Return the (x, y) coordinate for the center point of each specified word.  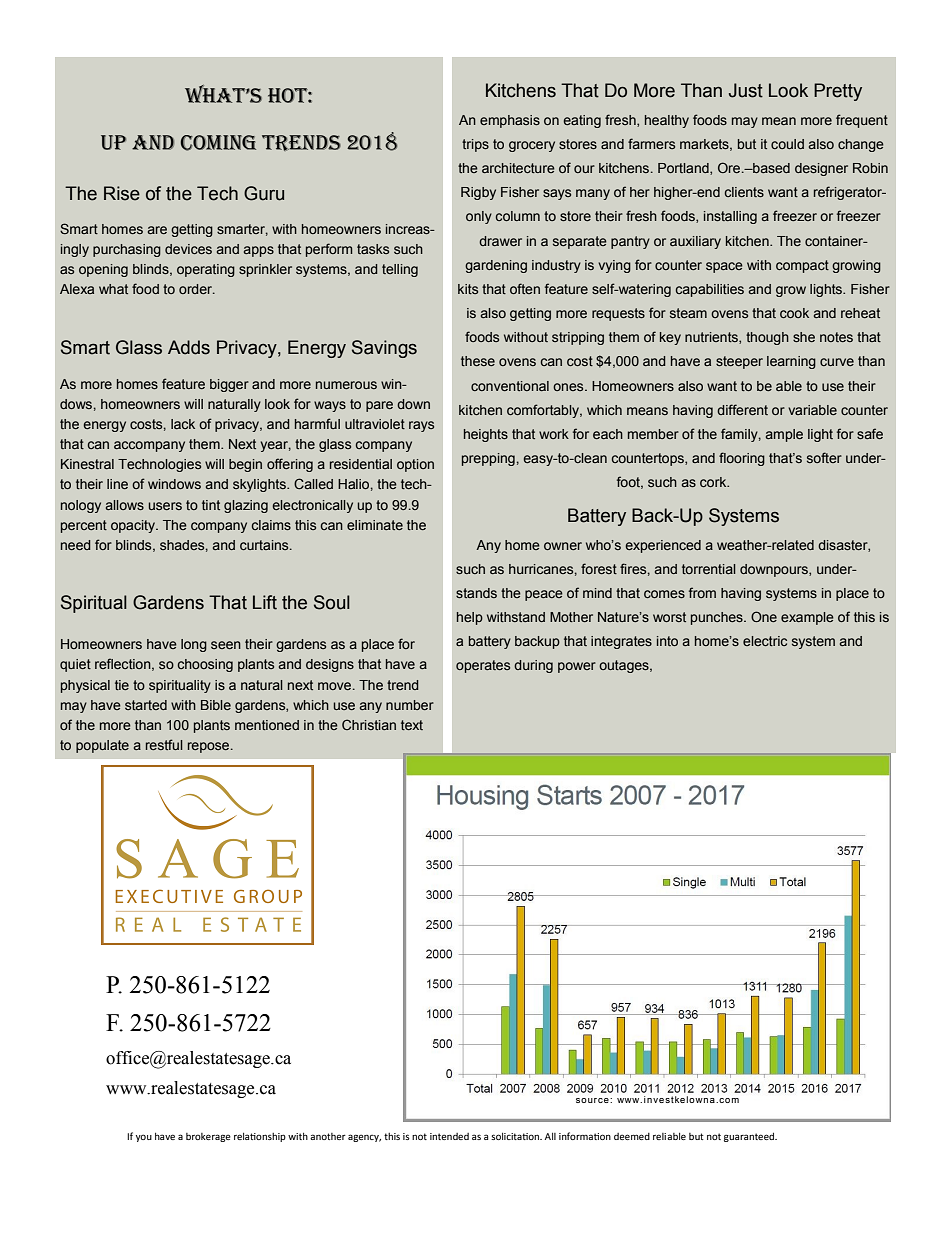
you (144, 1138)
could (787, 144)
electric (765, 641)
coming (218, 143)
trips (475, 145)
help (470, 618)
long (194, 645)
